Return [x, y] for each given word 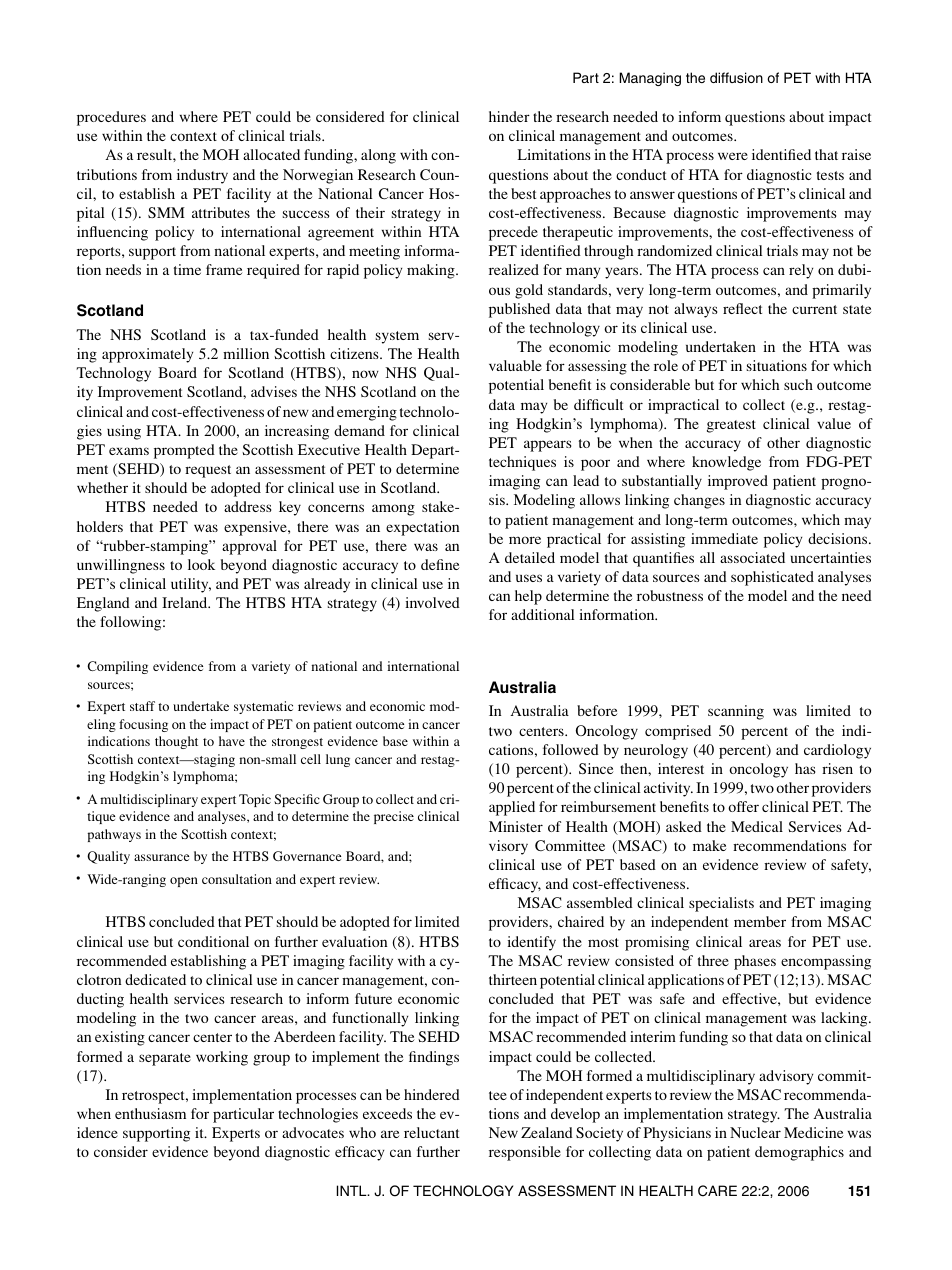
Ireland [186, 602]
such [798, 384]
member [760, 921]
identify [531, 943]
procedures [111, 118]
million [246, 353]
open [184, 882]
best [523, 193]
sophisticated [772, 578]
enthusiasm [150, 1113]
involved [432, 602]
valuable [515, 365]
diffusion [736, 77]
